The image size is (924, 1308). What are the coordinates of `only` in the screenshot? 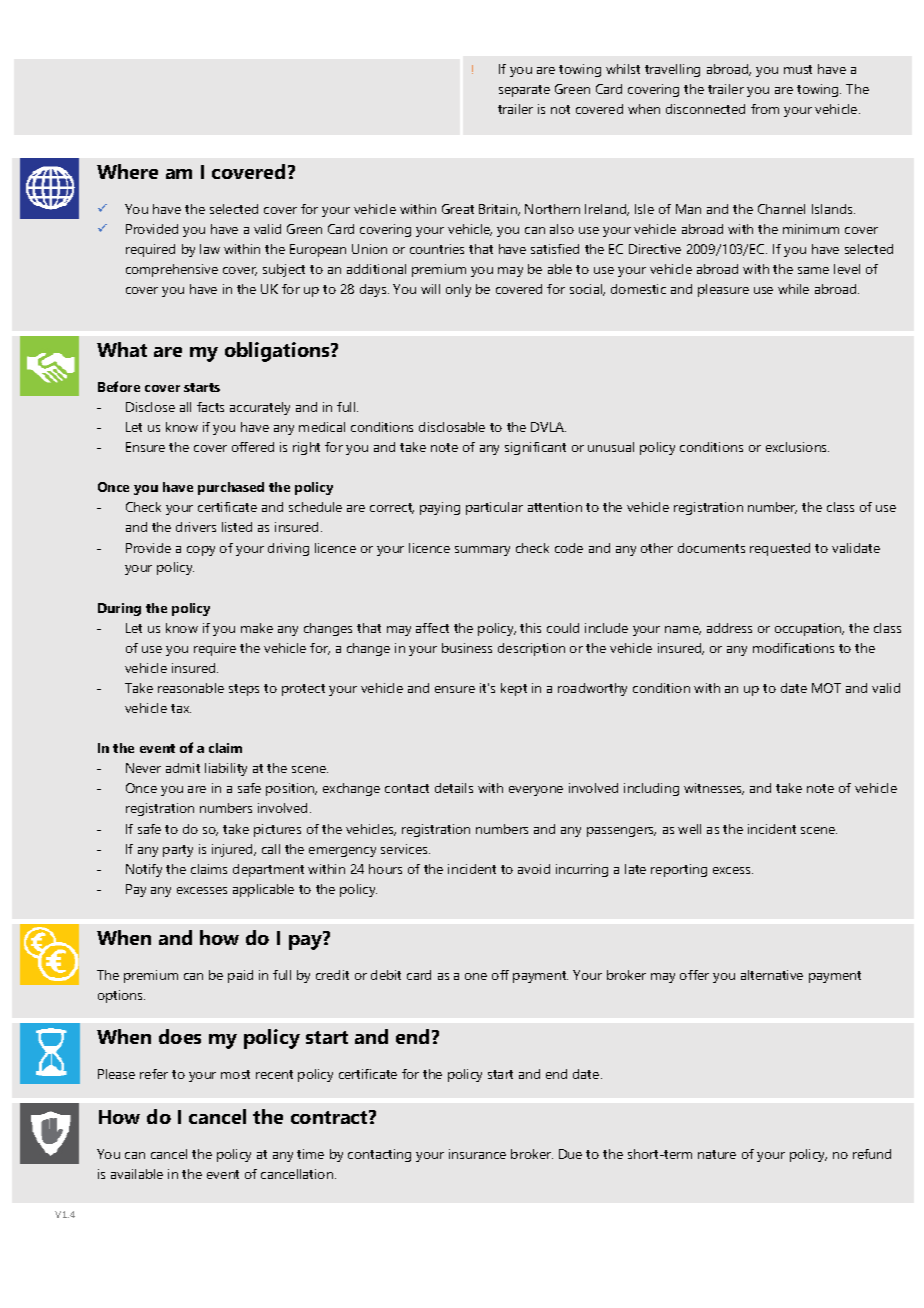 It's located at (458, 290).
